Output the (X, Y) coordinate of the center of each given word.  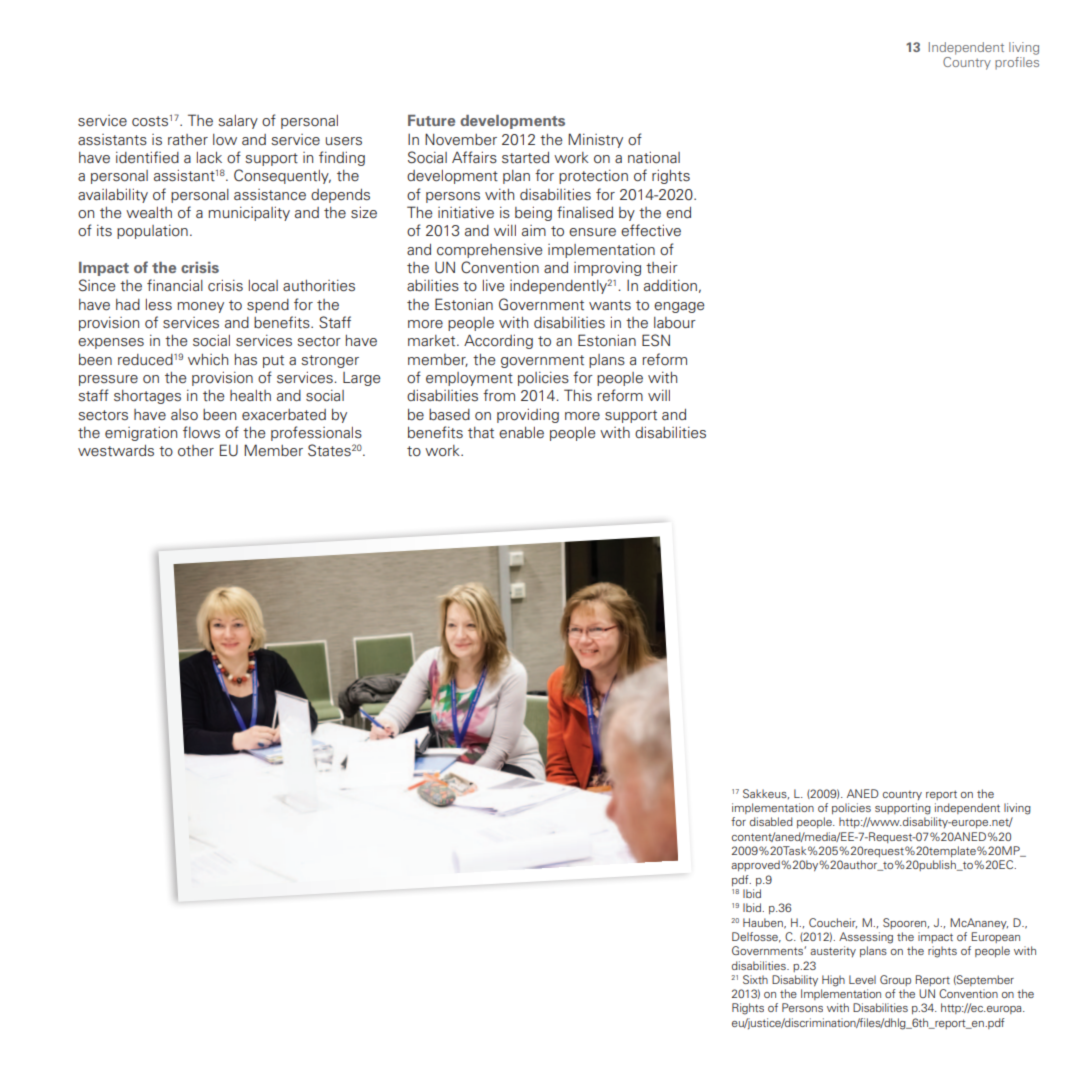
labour (675, 323)
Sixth (755, 979)
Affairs (474, 157)
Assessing (866, 938)
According (498, 341)
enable (521, 432)
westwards (116, 451)
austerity (833, 951)
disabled (771, 821)
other (196, 451)
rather (188, 139)
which (208, 359)
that (481, 433)
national (654, 157)
